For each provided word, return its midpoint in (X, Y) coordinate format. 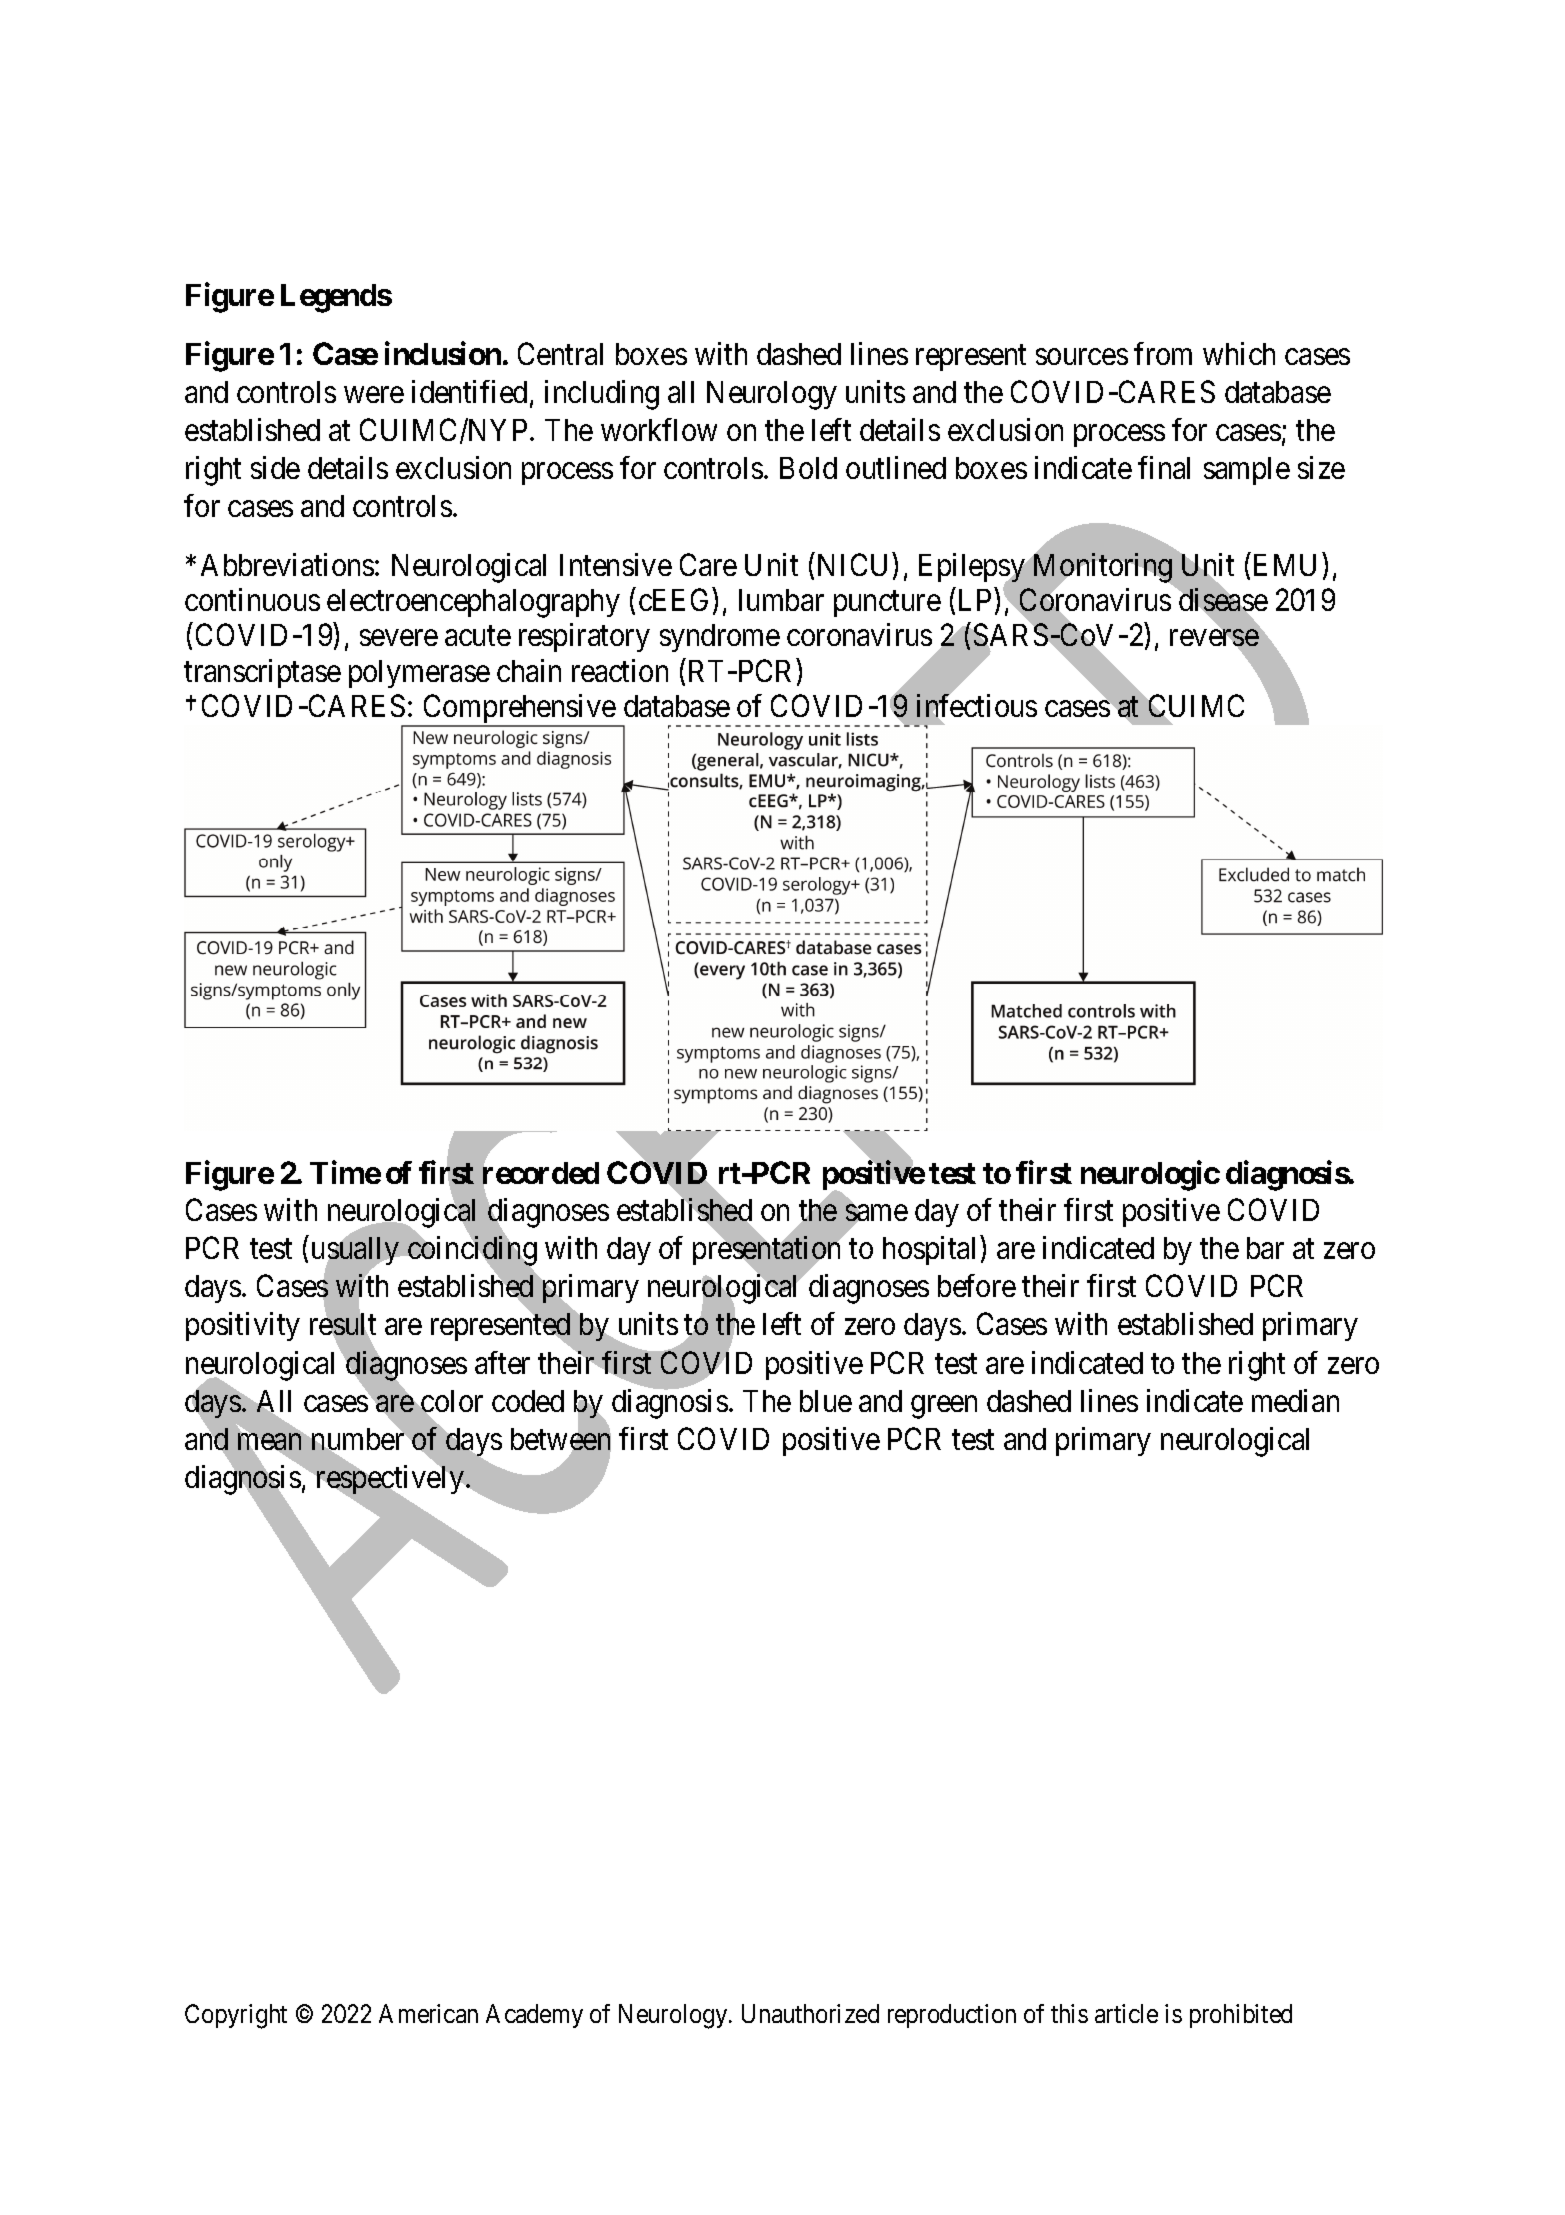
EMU (1285, 565)
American (428, 2013)
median (1295, 1400)
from (1163, 353)
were (374, 395)
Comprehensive (519, 710)
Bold (808, 468)
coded (528, 1401)
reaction (620, 670)
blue (826, 1401)
